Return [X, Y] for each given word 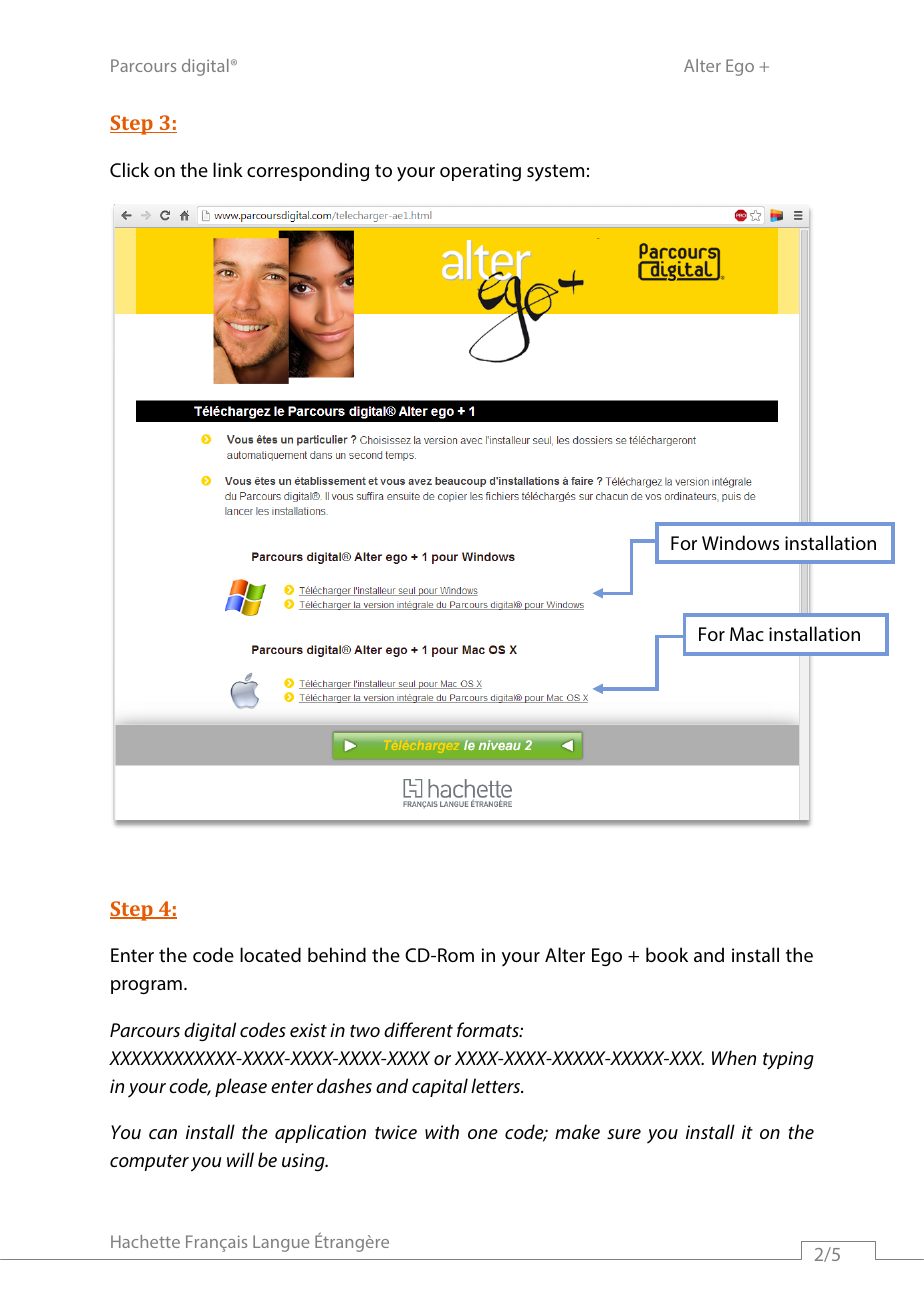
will [240, 1159]
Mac [747, 634]
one [483, 1134]
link [228, 169]
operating [480, 172]
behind [337, 954]
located [270, 954]
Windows [740, 542]
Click [129, 169]
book [667, 954]
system [555, 172]
